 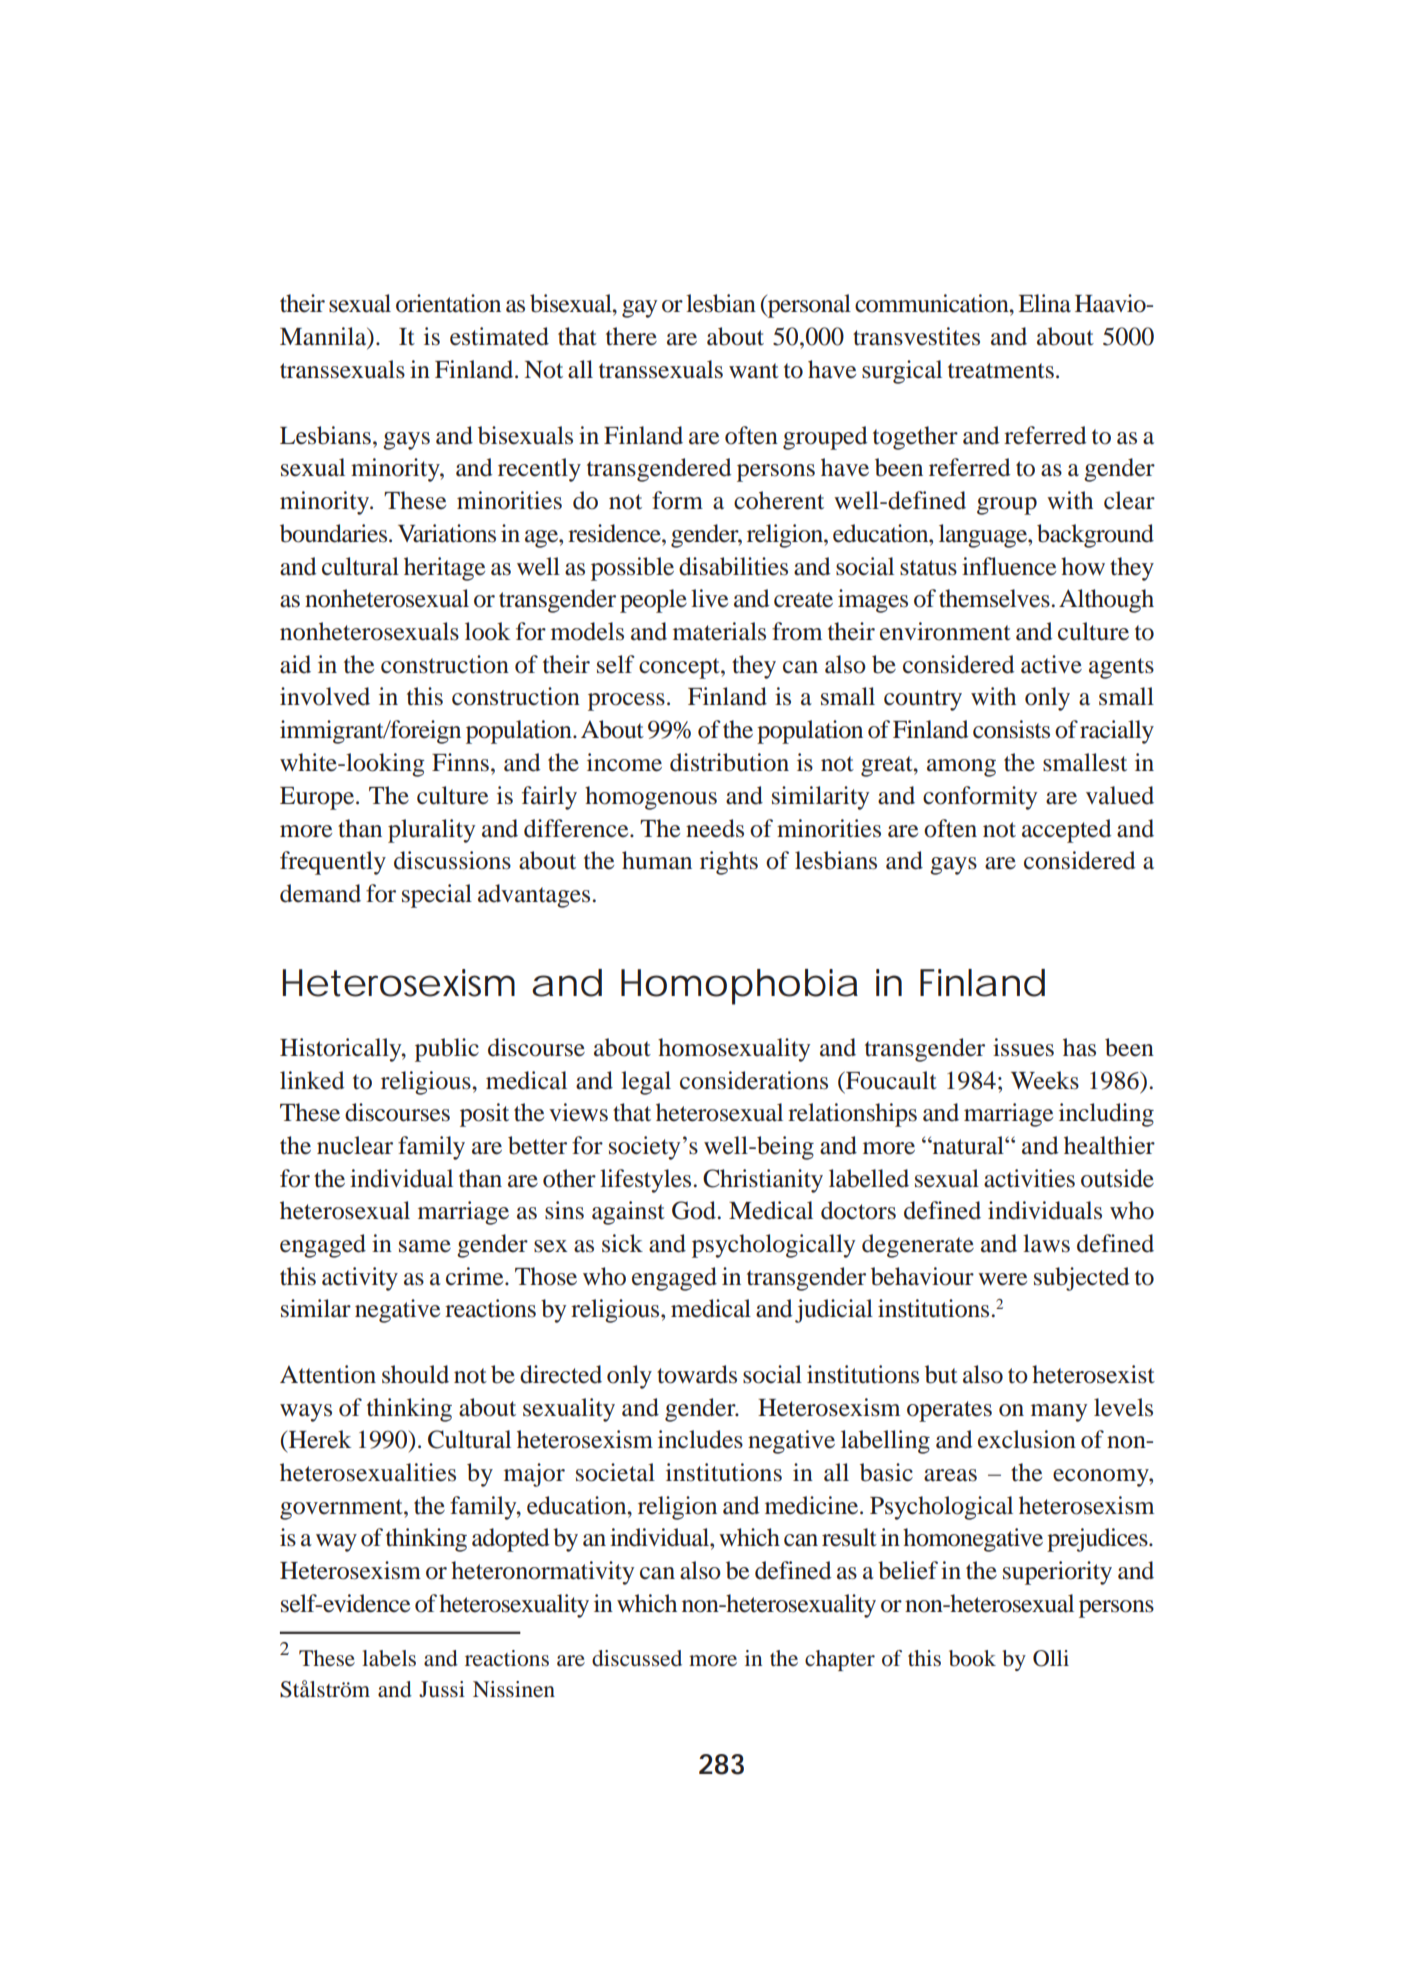 I want to click on labels, so click(x=389, y=1658).
